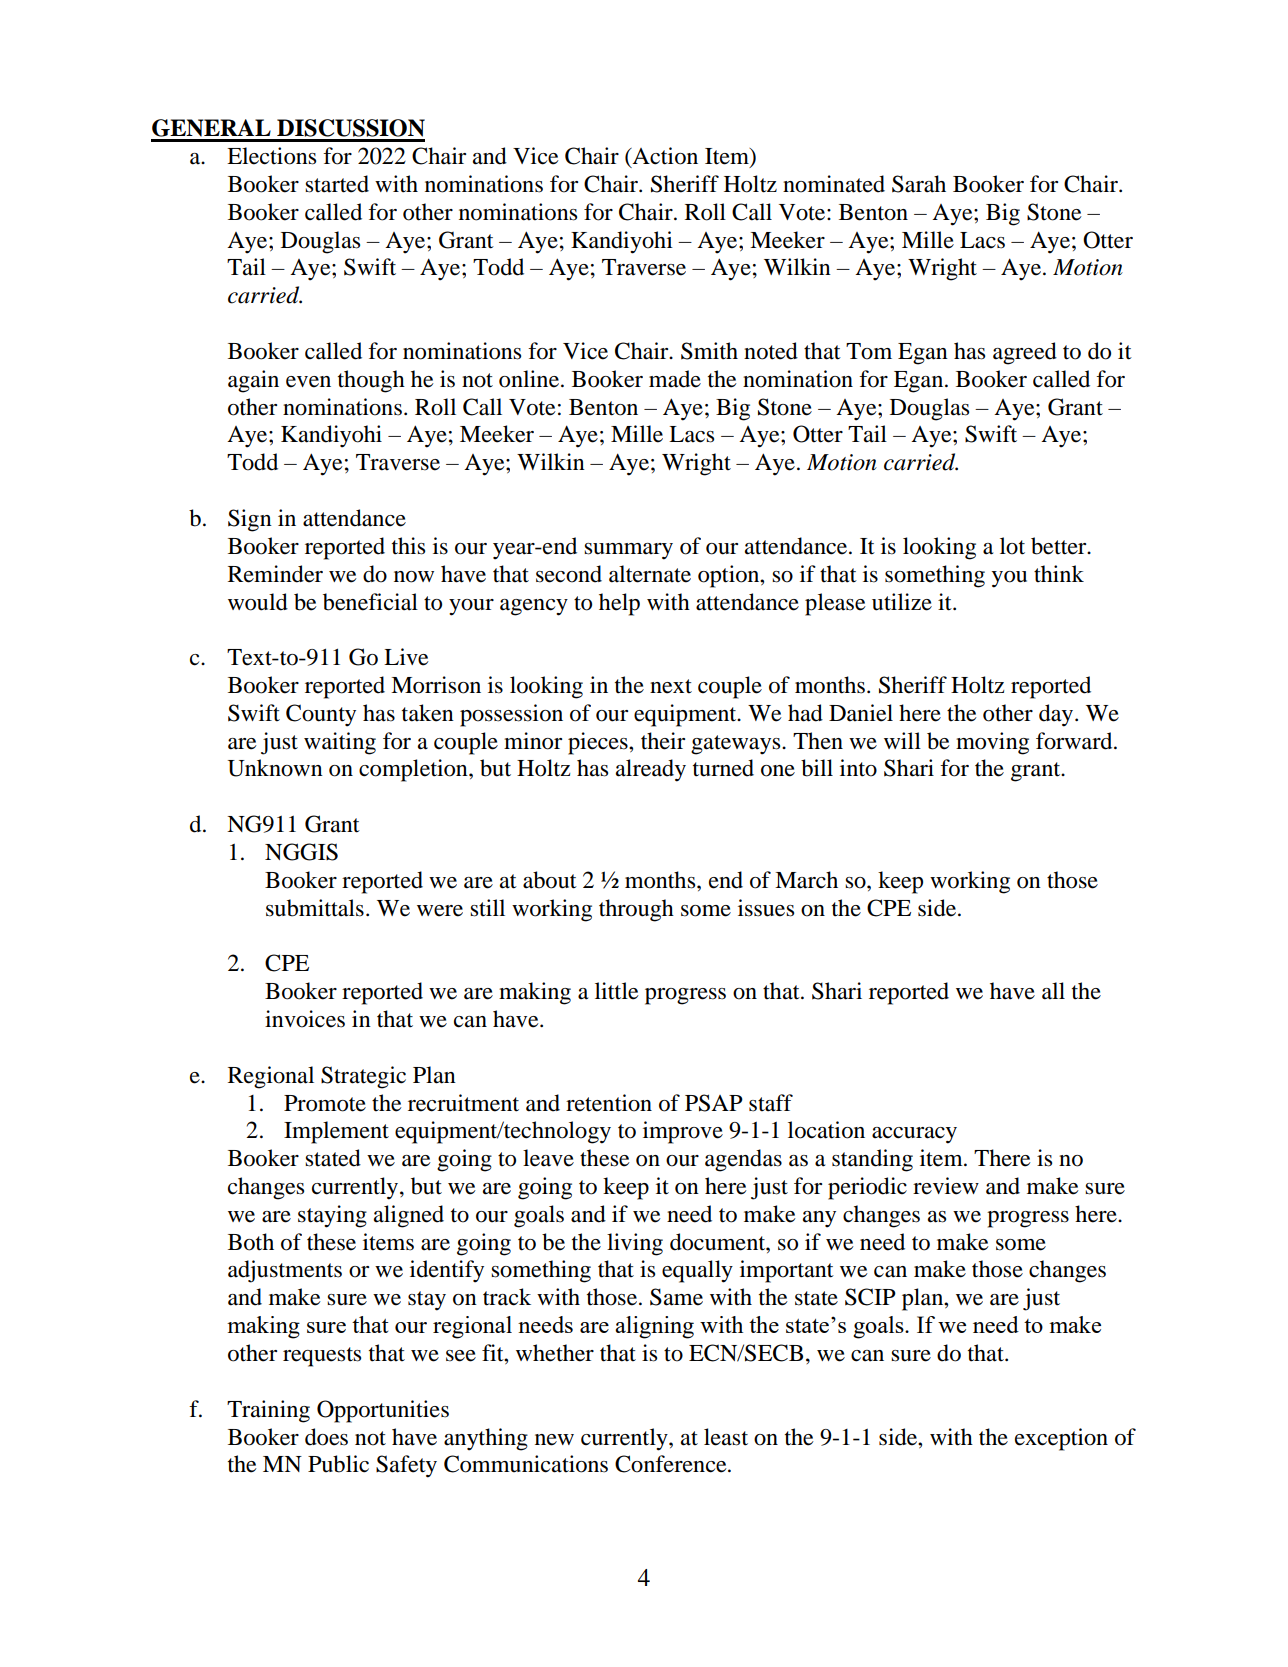  Describe the element at coordinates (664, 156) in the screenshot. I see `Action` at that location.
